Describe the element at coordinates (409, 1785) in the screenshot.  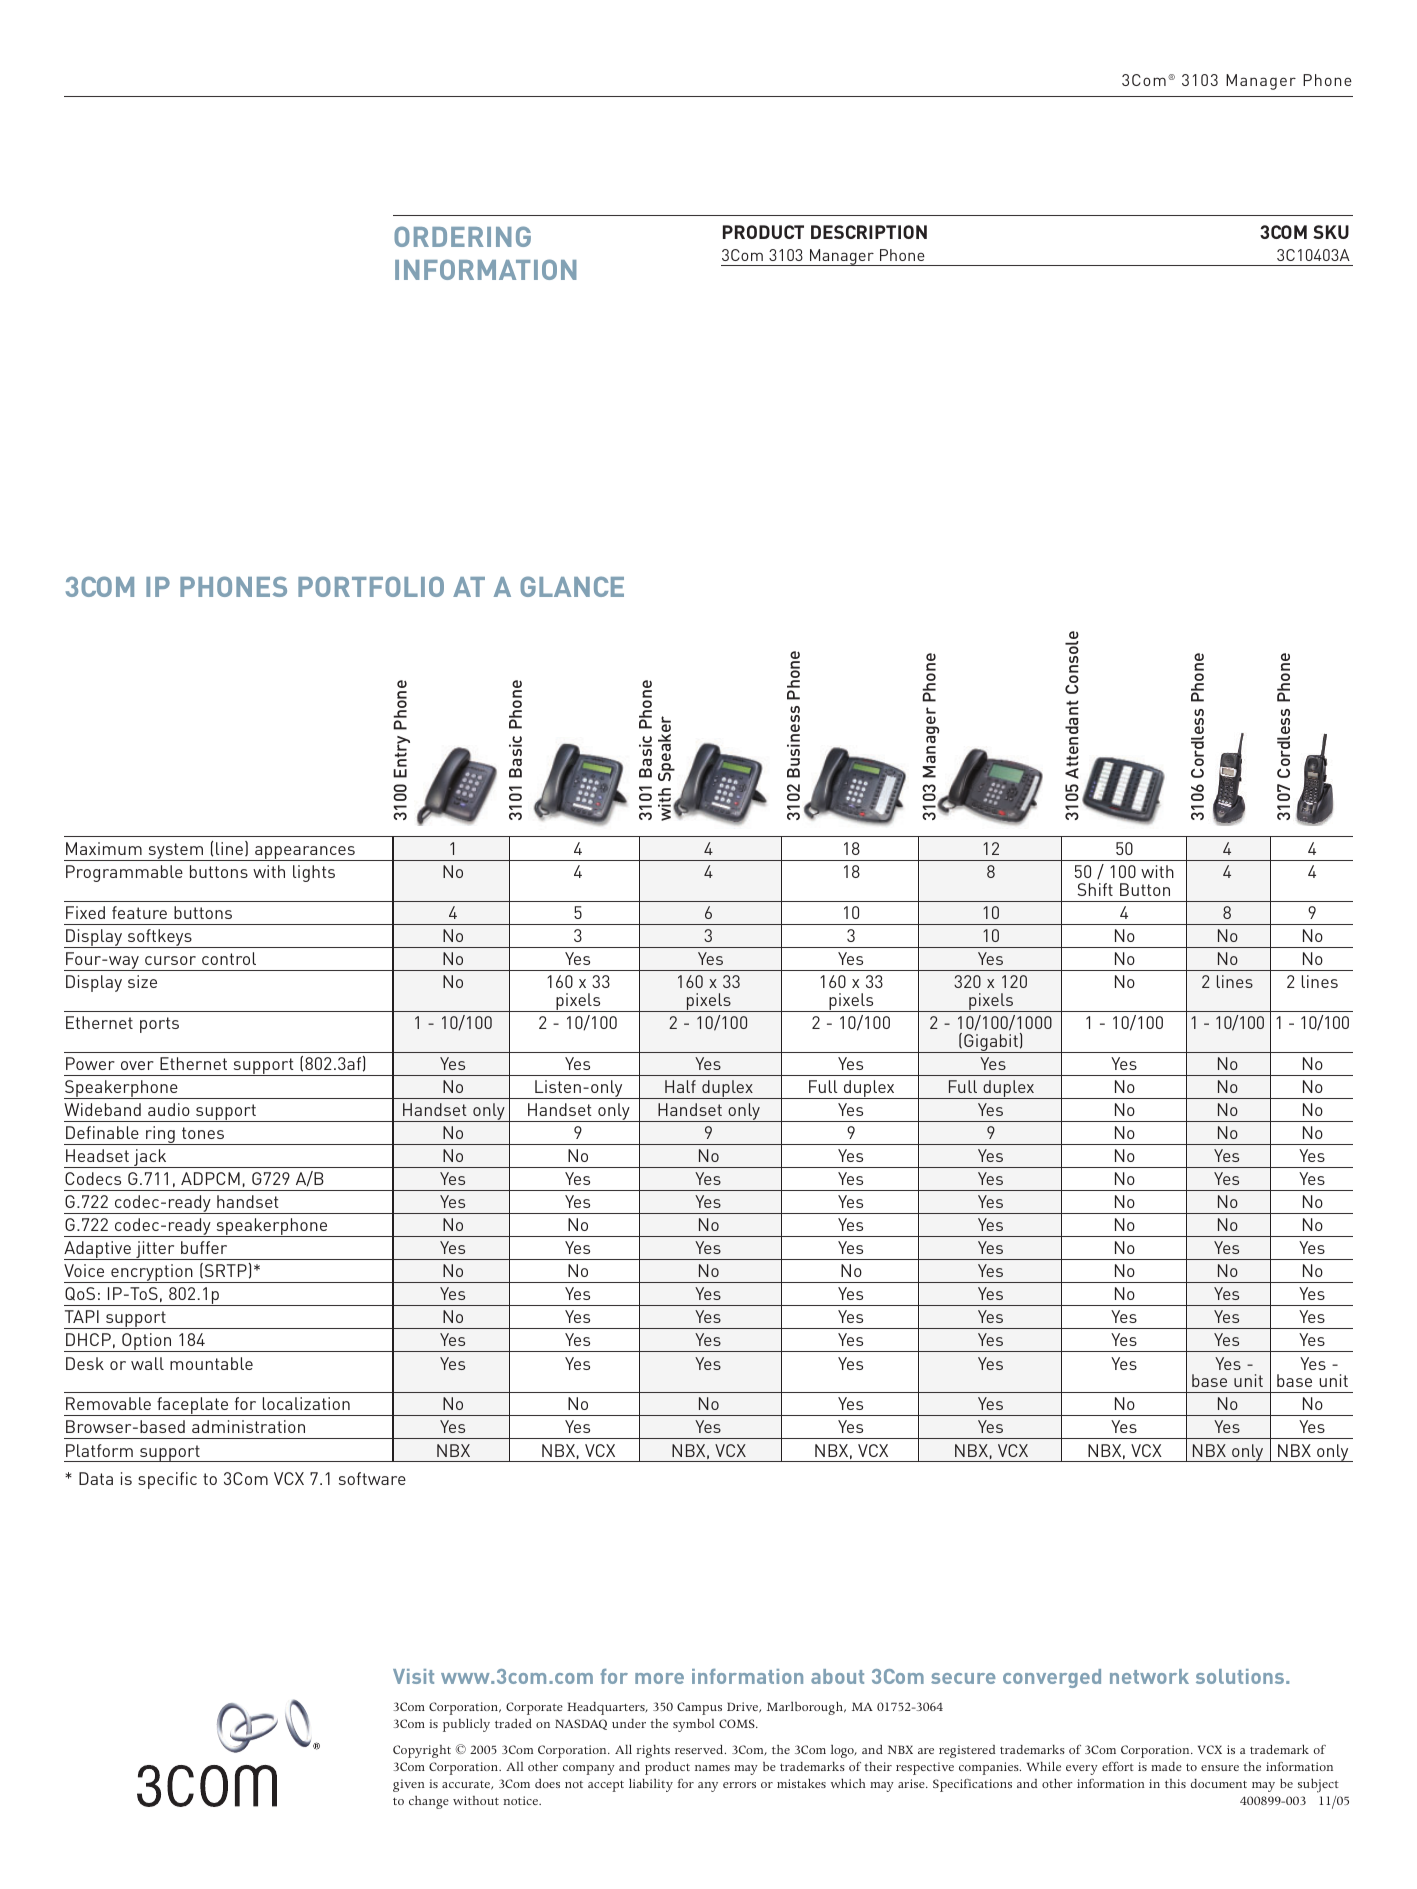
I see `given` at that location.
